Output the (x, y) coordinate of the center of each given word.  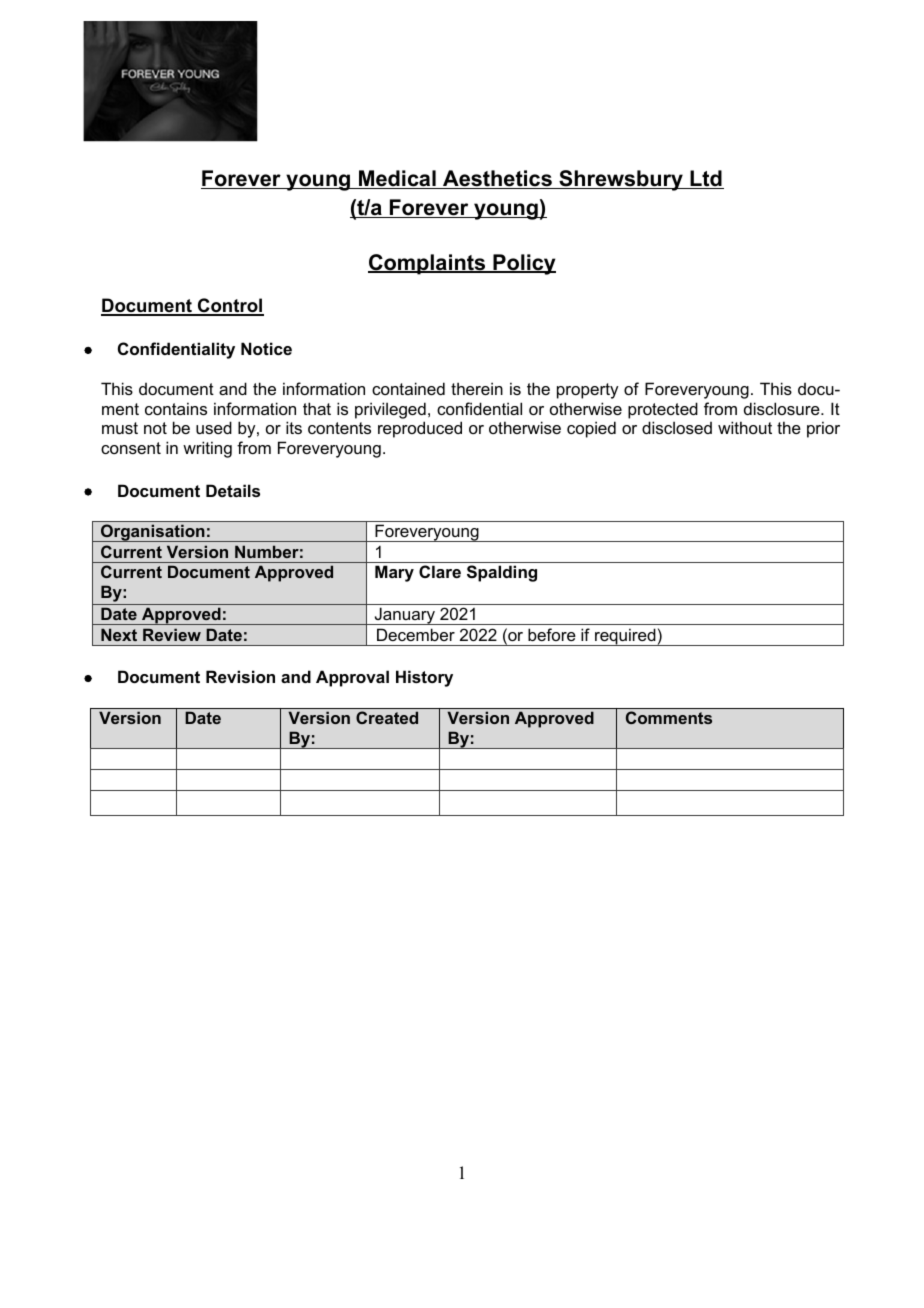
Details (233, 490)
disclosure (783, 408)
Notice (266, 348)
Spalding (502, 573)
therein (477, 388)
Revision (240, 676)
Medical (397, 179)
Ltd (706, 179)
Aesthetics (497, 179)
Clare (440, 571)
